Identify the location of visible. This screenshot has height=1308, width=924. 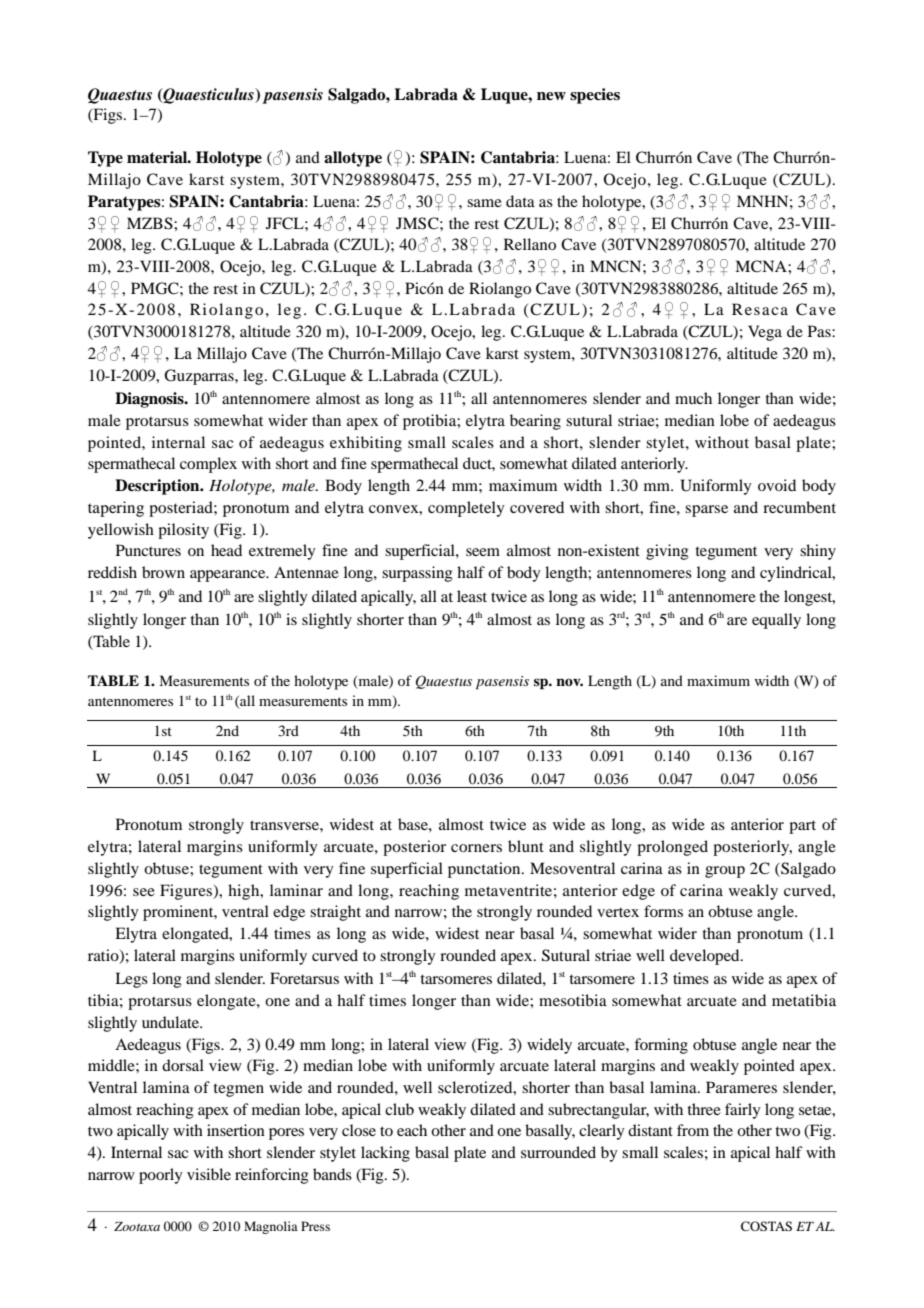
(209, 1174).
